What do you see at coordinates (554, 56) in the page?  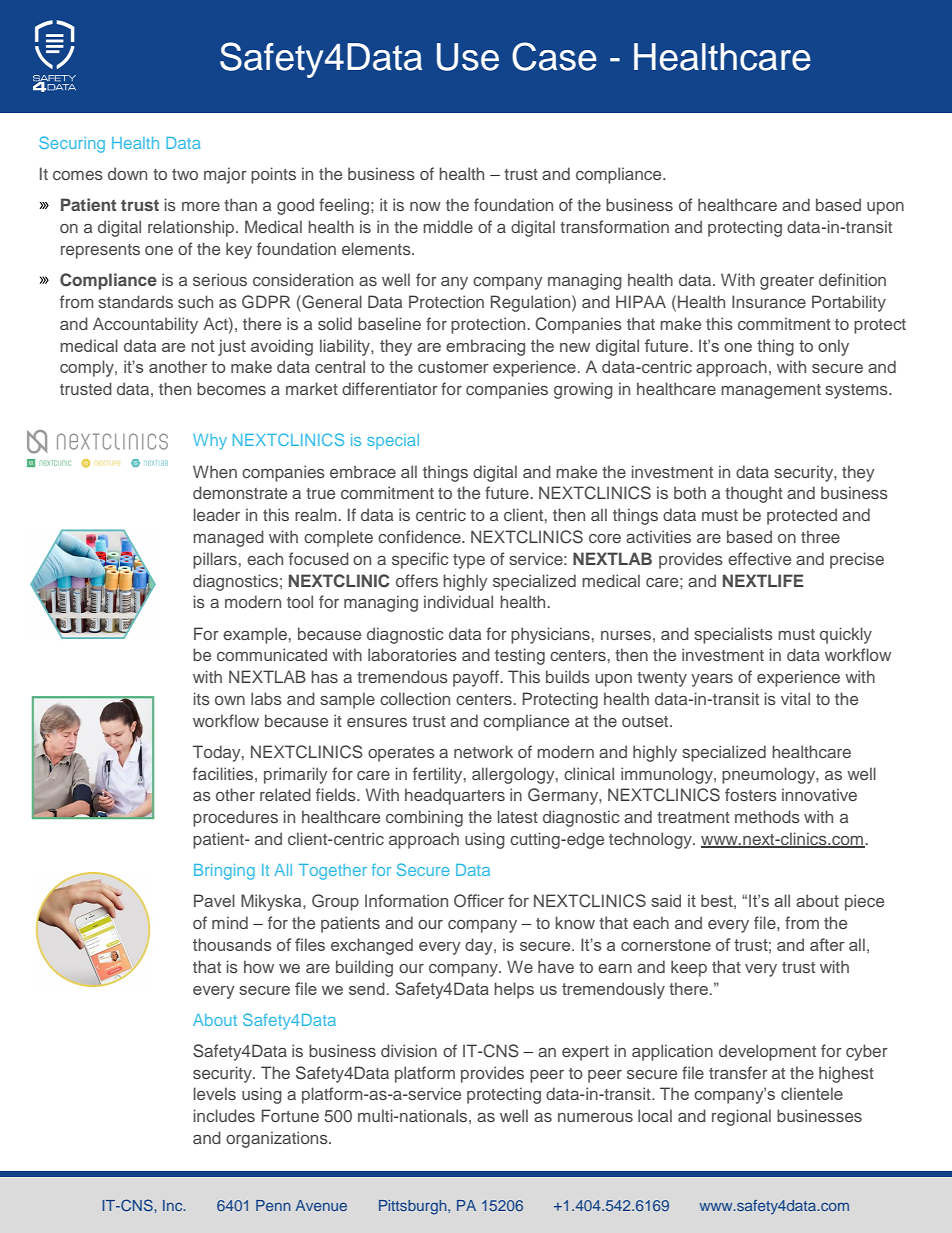 I see `Case` at bounding box center [554, 56].
